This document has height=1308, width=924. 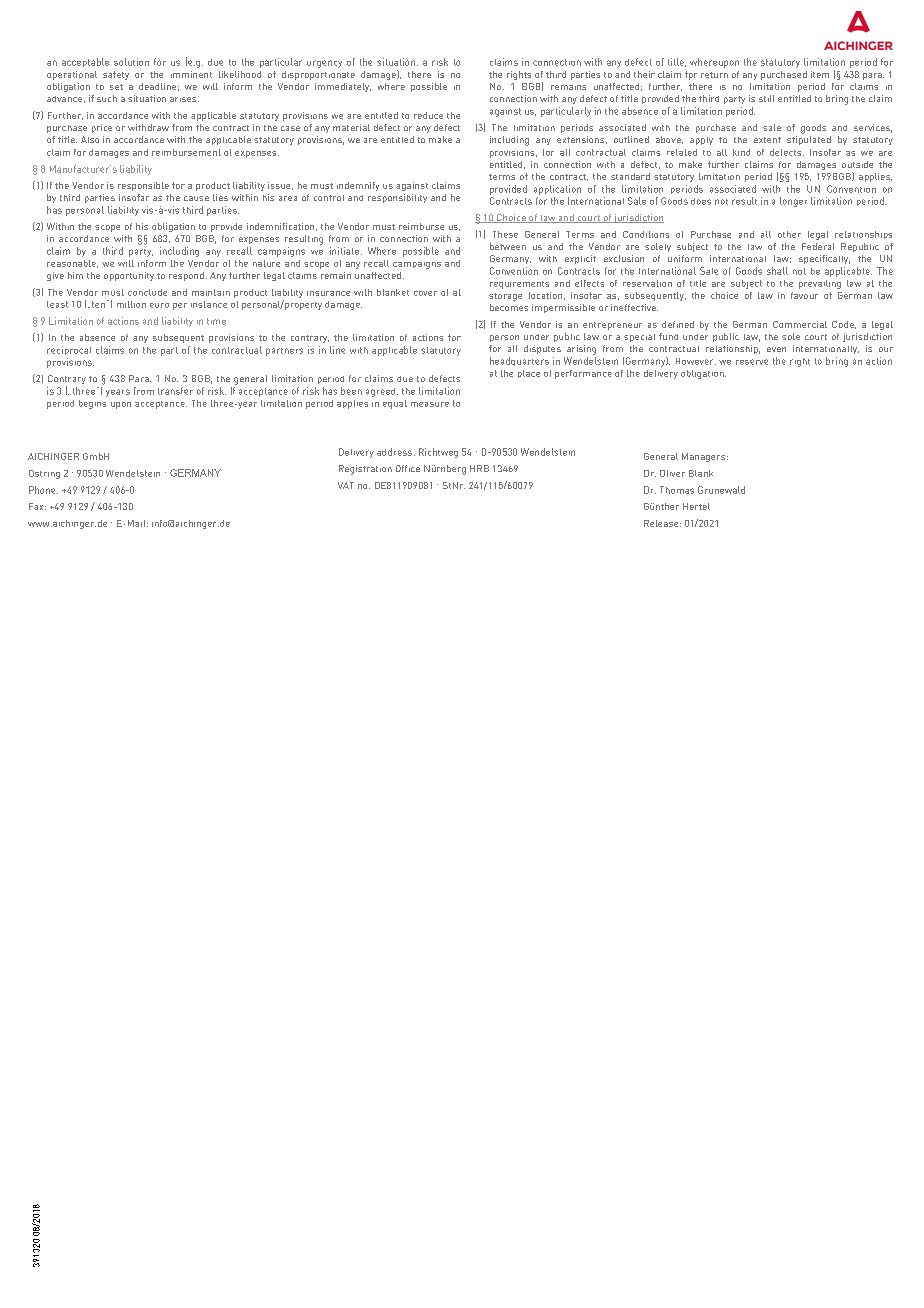 I want to click on HRB, so click(x=479, y=468).
